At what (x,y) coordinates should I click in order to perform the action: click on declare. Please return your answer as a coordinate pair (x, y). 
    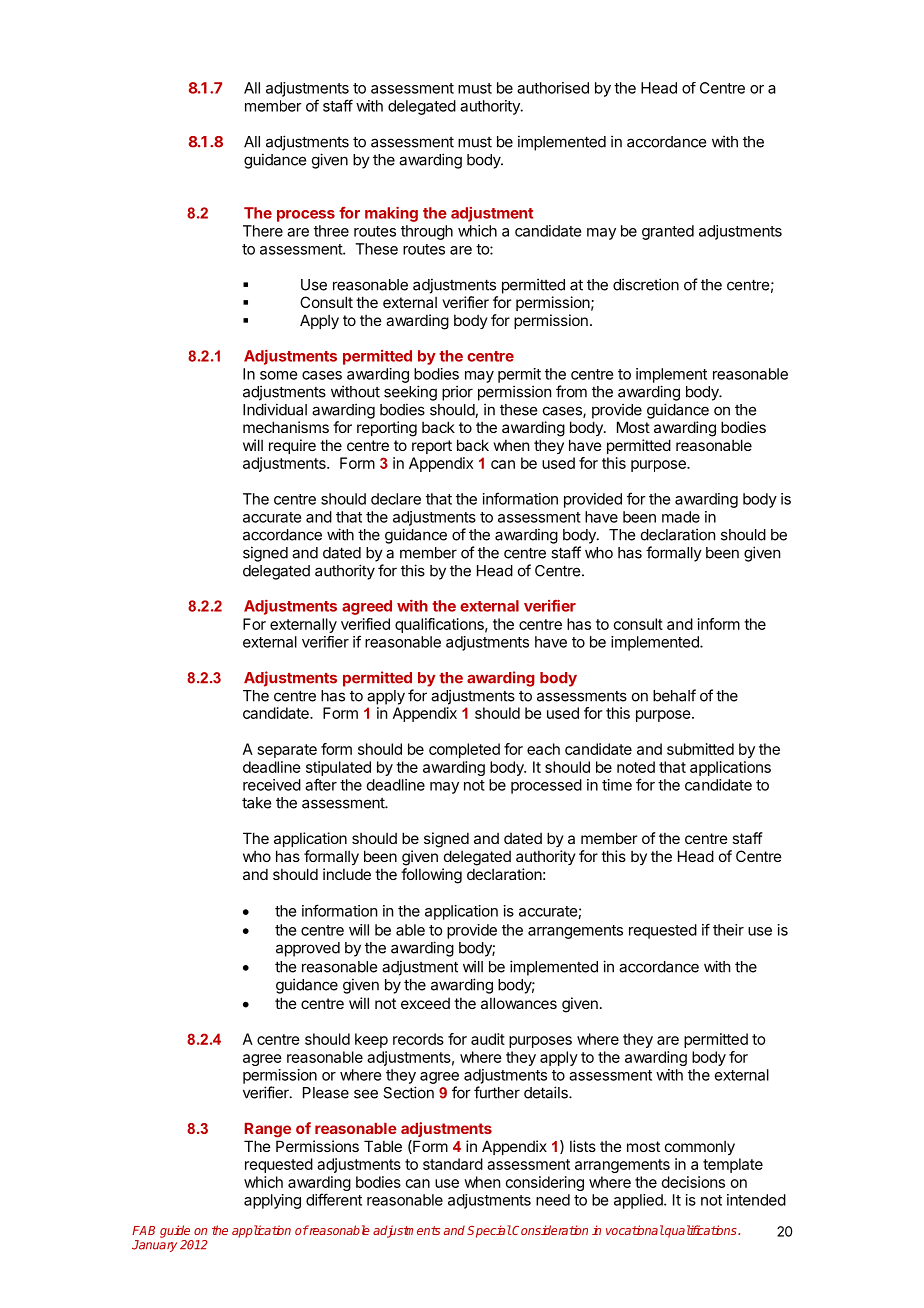
    Looking at the image, I should click on (396, 499).
